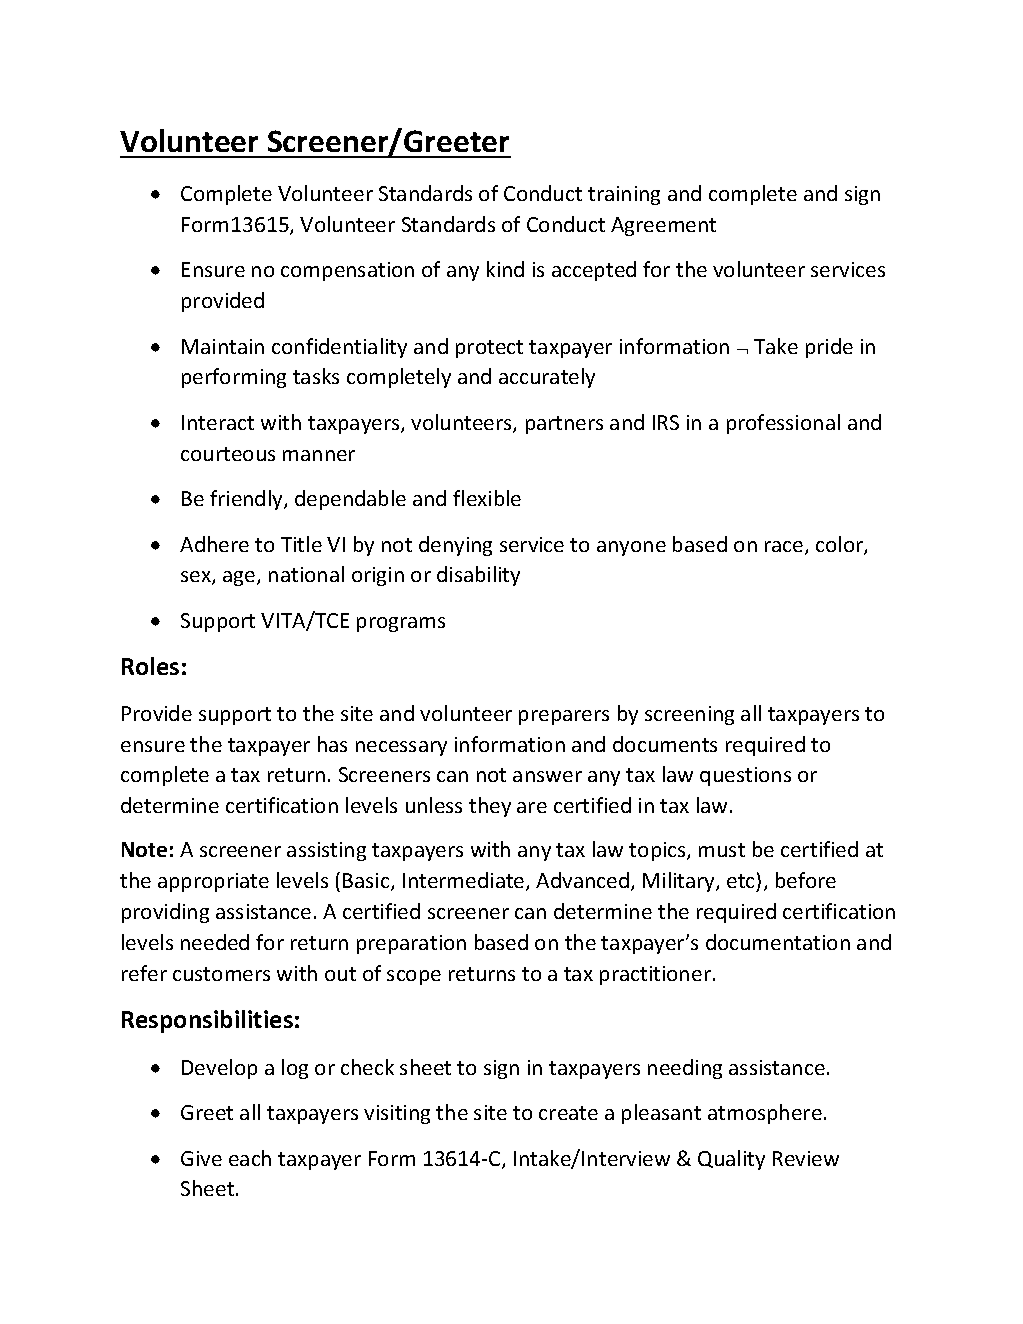 Image resolution: width=1023 pixels, height=1324 pixels. I want to click on age, so click(240, 578).
